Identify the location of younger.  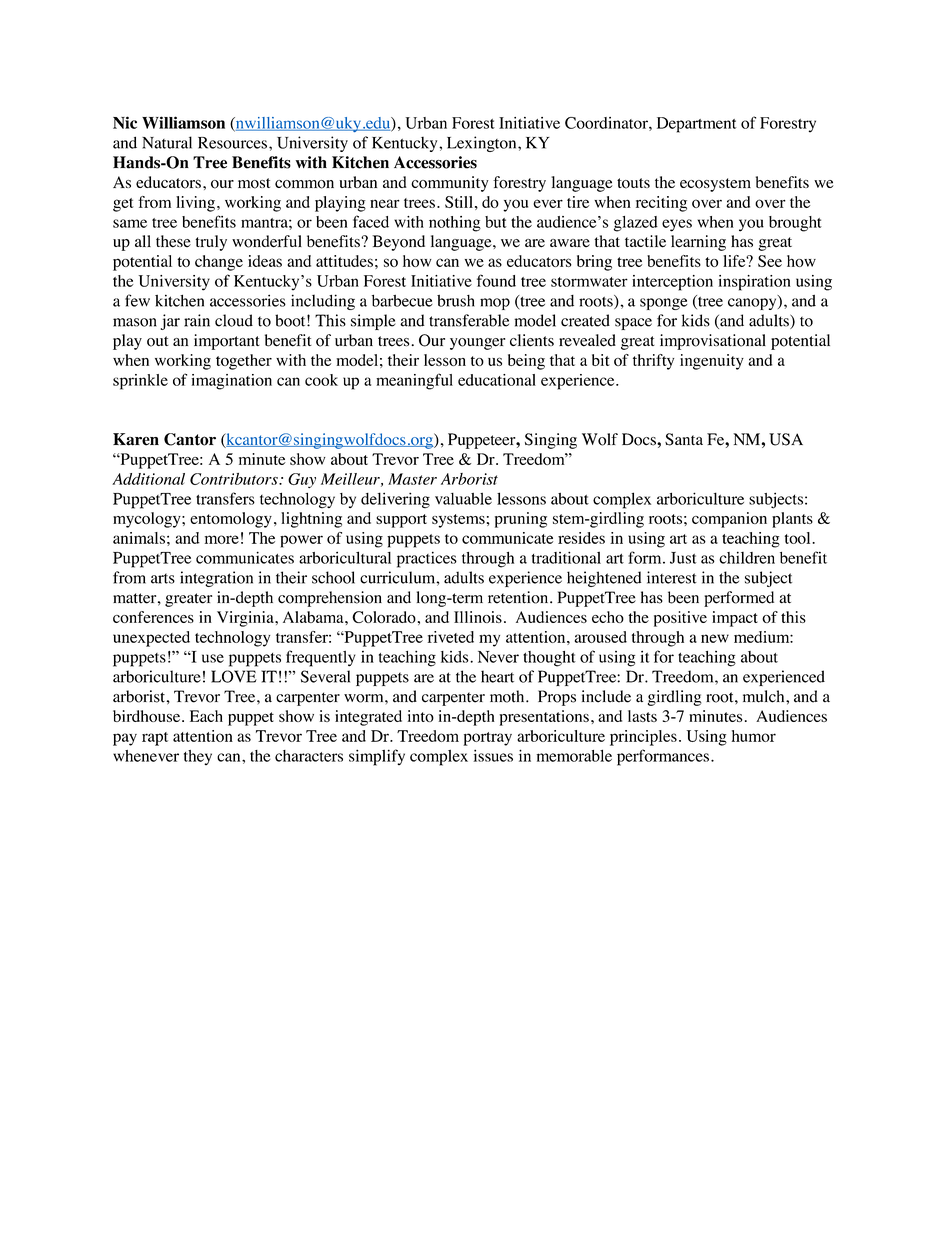
(477, 344).
